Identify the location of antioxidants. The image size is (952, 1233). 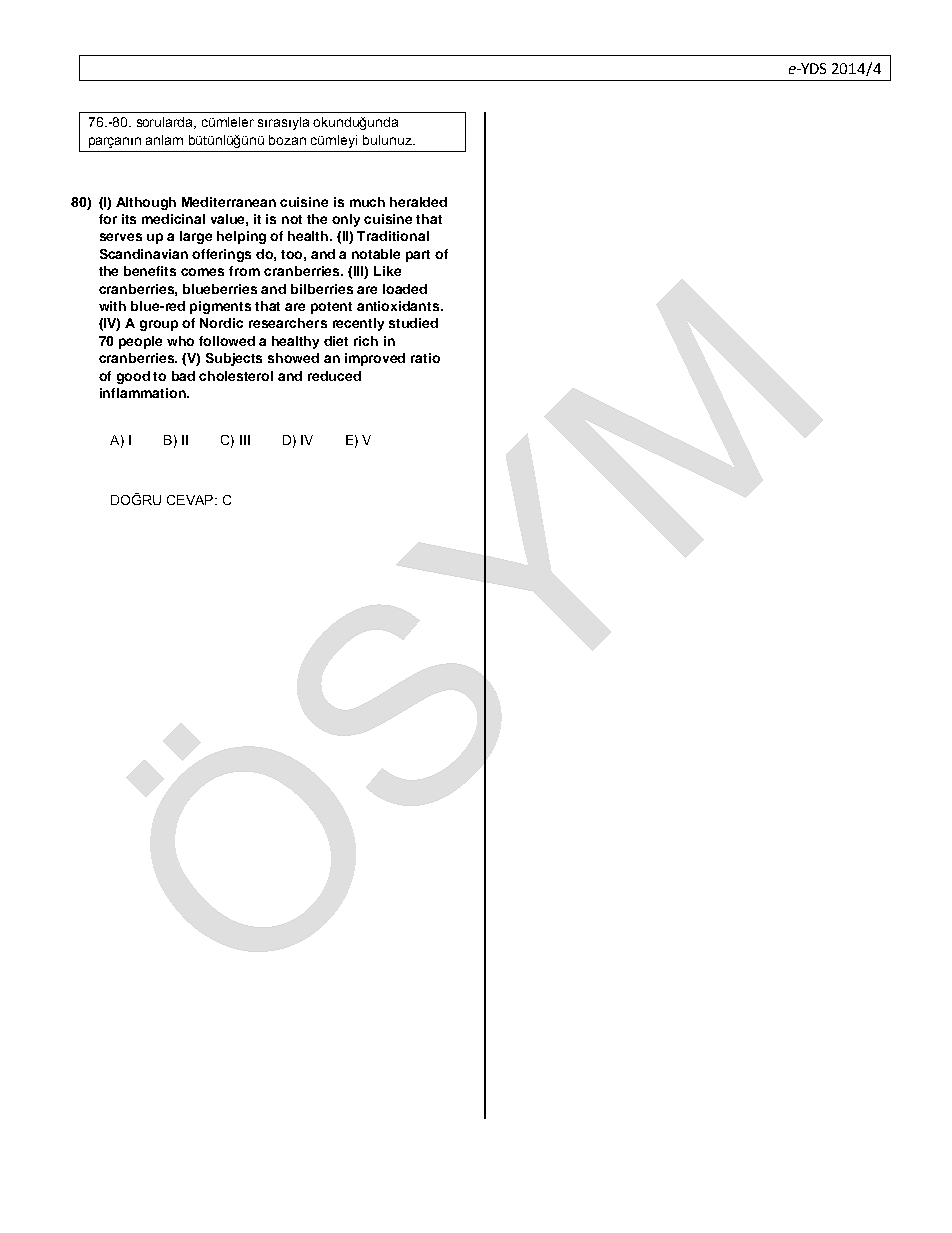
(399, 306).
